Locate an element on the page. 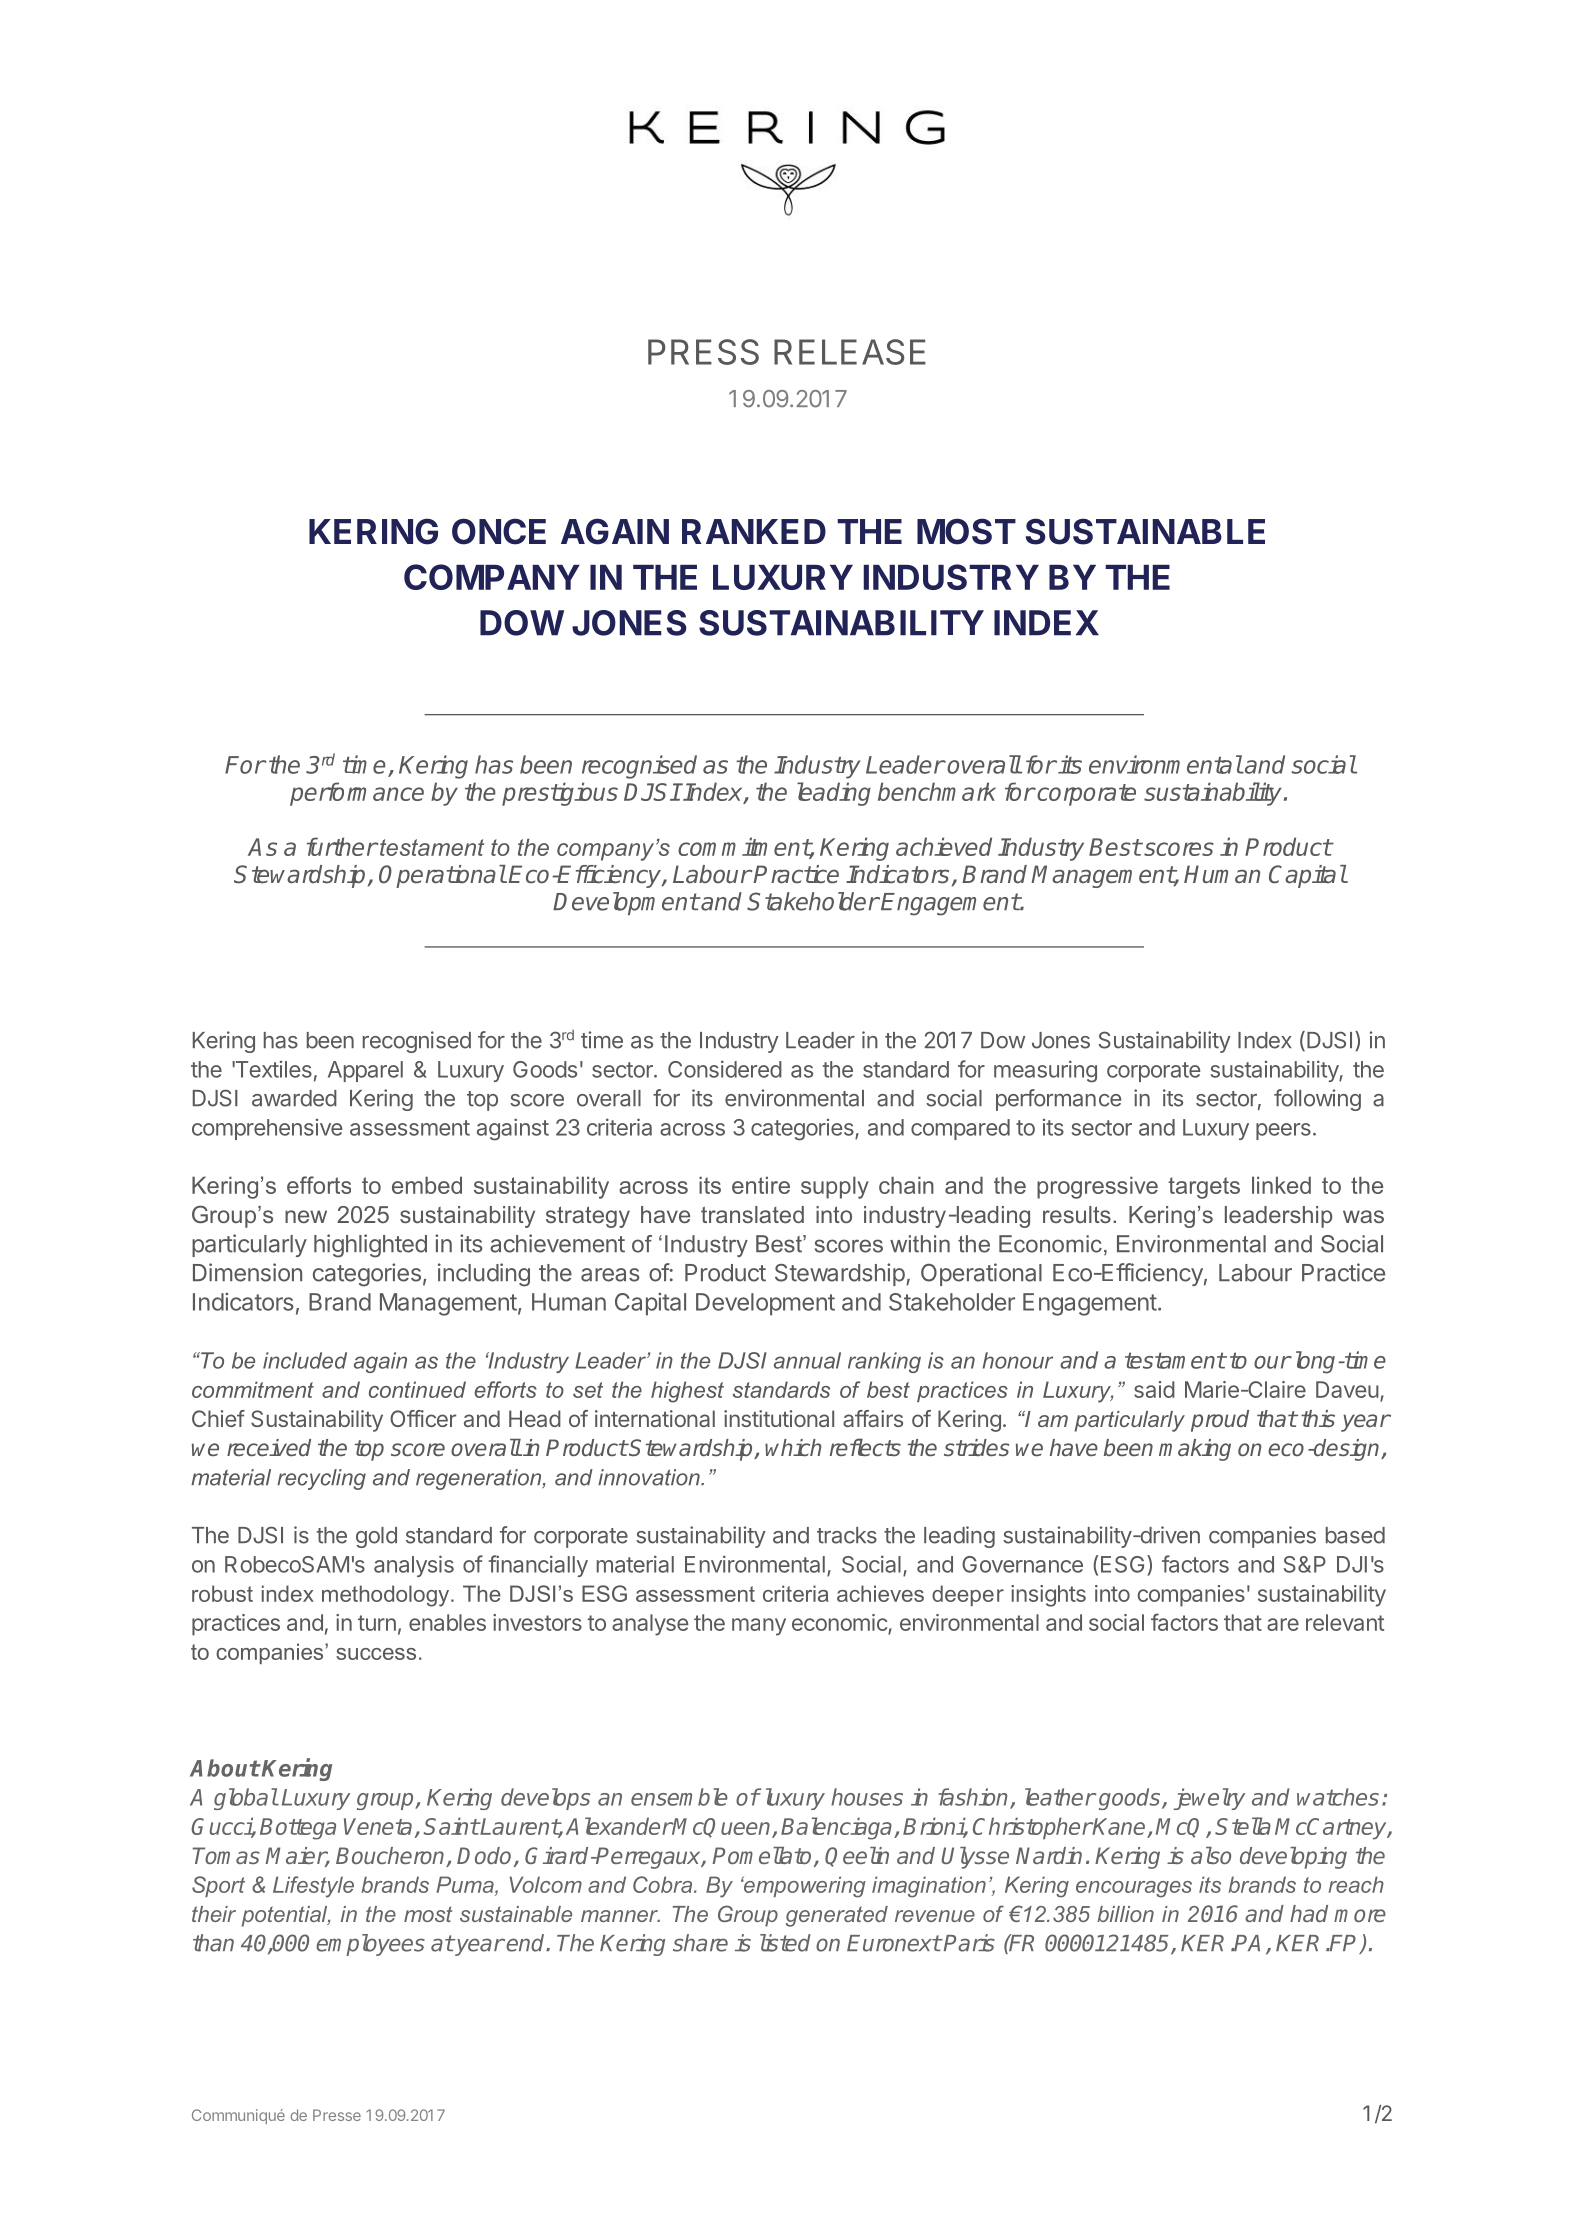 Image resolution: width=1576 pixels, height=2229 pixels. entire is located at coordinates (761, 1185).
